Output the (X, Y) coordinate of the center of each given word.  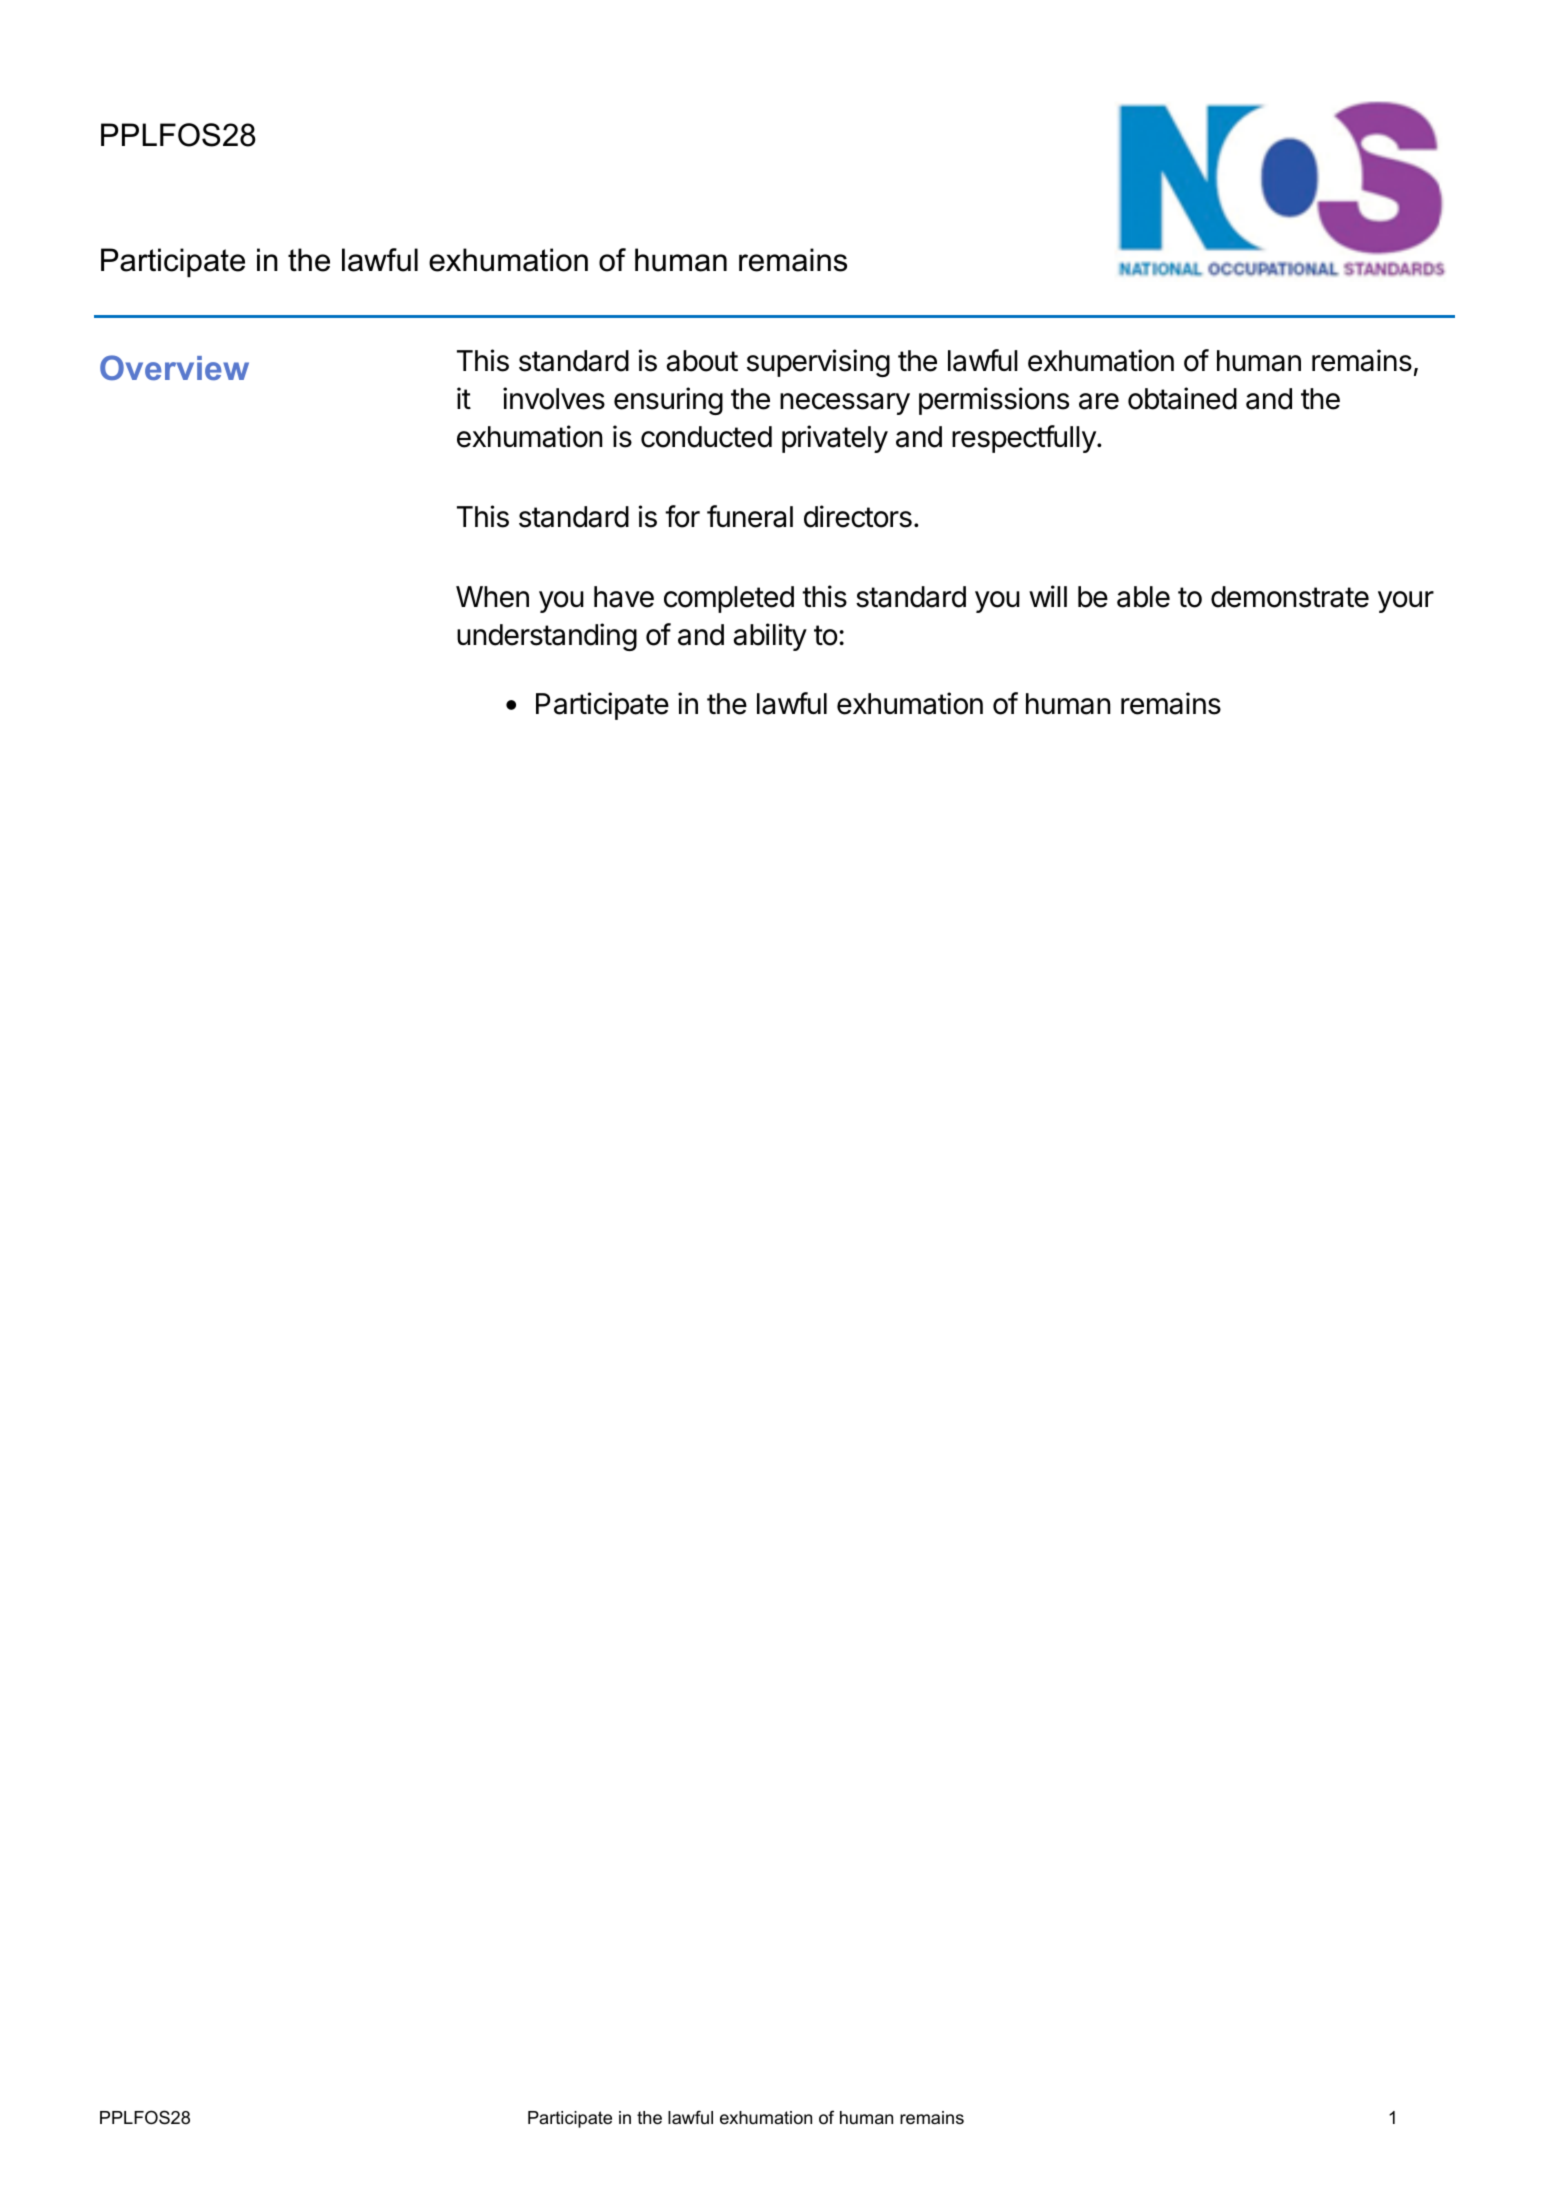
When (492, 597)
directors (858, 516)
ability (770, 637)
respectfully (1025, 439)
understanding (547, 637)
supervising (818, 363)
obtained (1182, 398)
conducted (706, 437)
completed (729, 599)
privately (835, 439)
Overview (174, 367)
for (682, 516)
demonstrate (1290, 597)
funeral (750, 516)
